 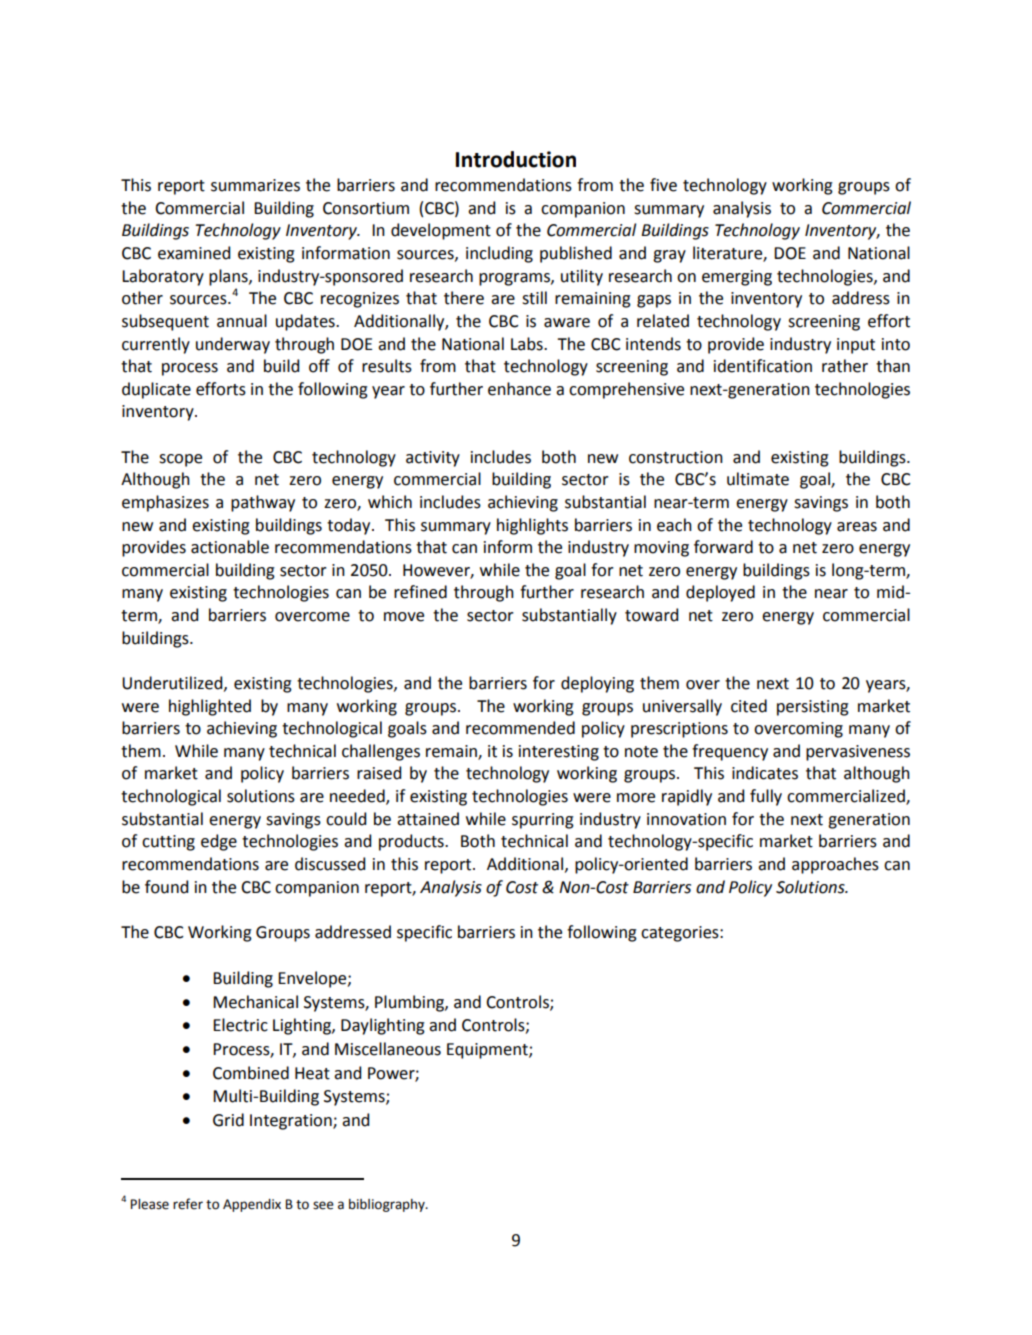 I want to click on five, so click(x=663, y=185).
